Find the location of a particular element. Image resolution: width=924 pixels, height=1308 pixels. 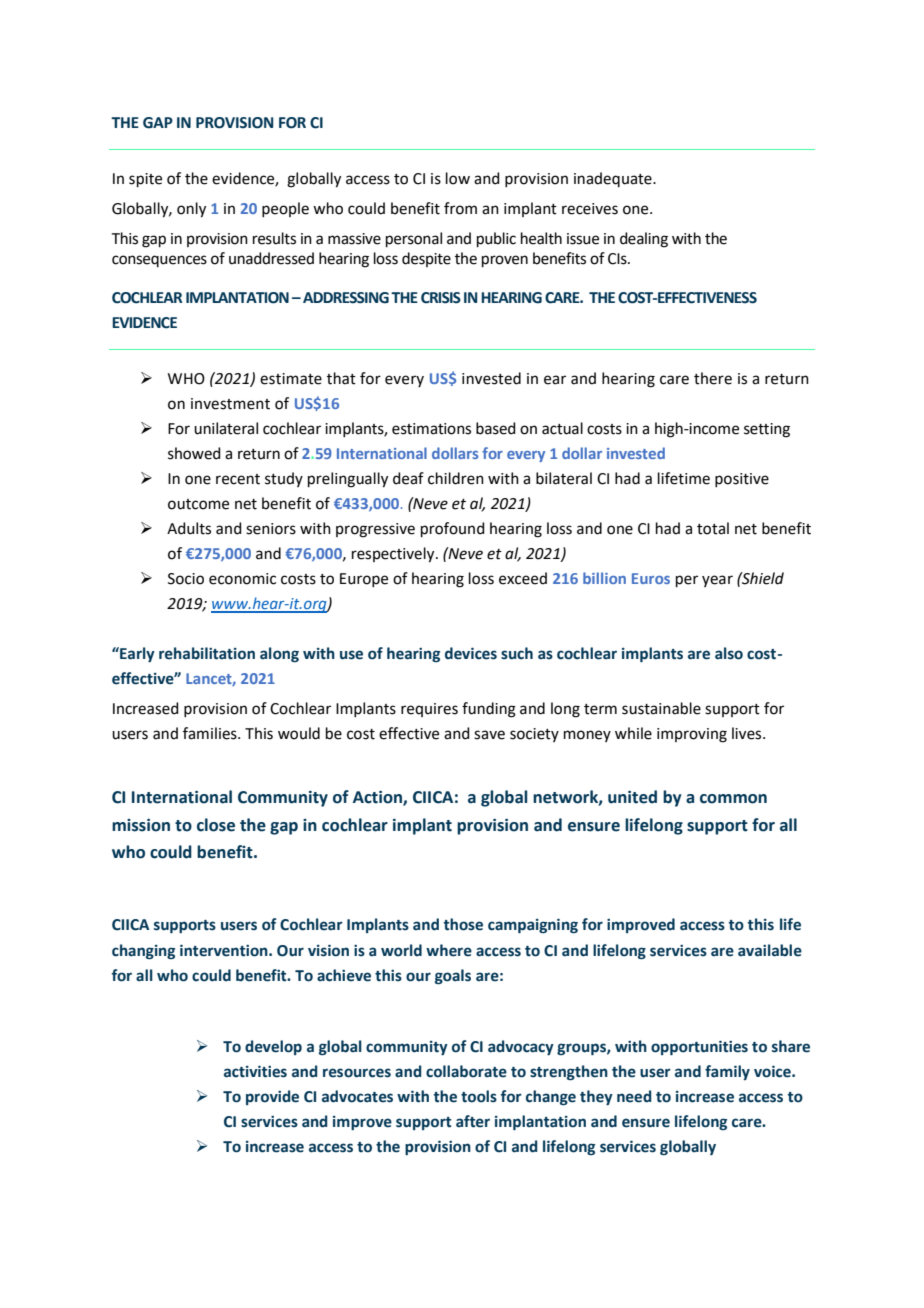

from is located at coordinates (460, 208).
